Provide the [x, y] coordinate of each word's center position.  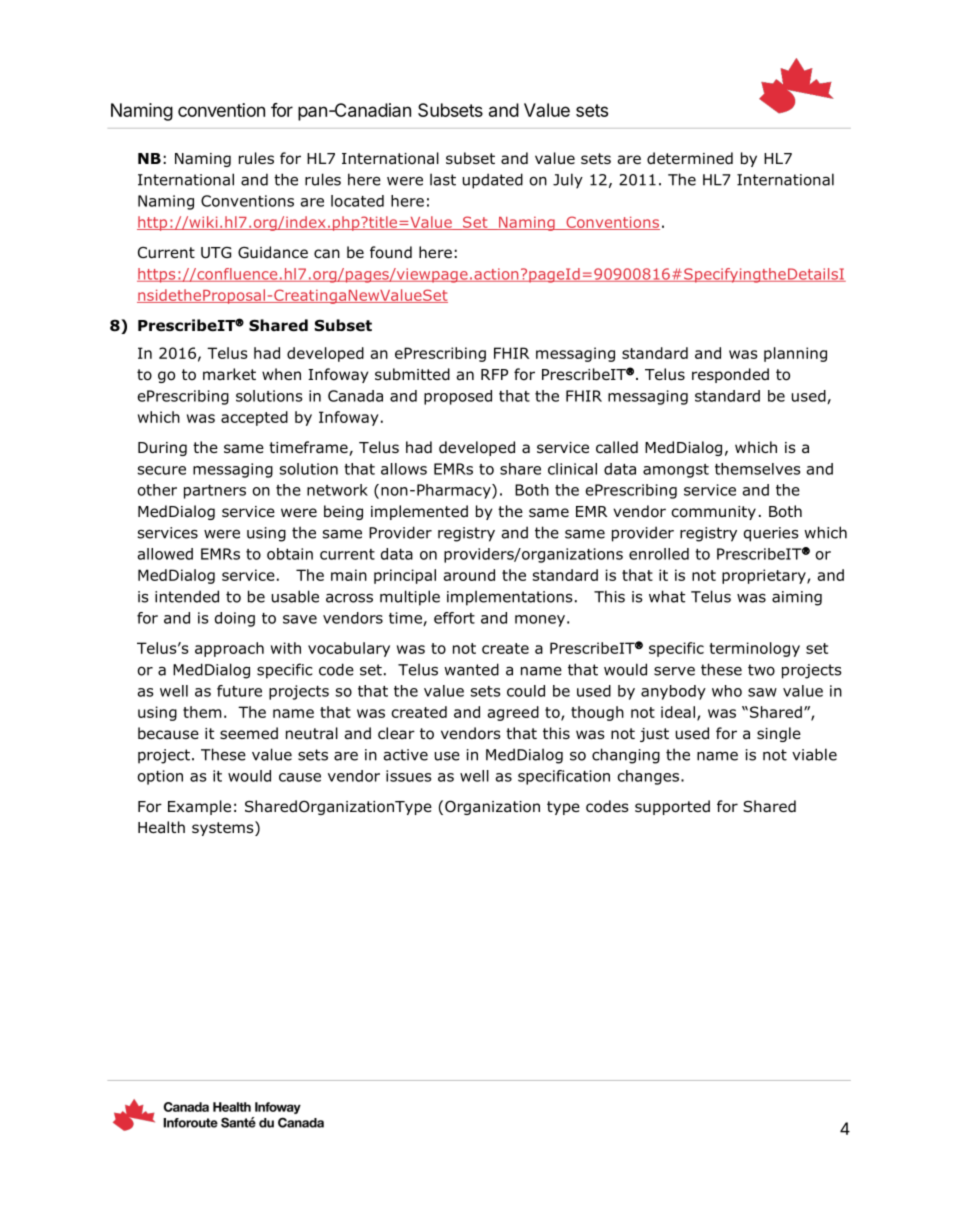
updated [493, 181]
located [357, 201]
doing [235, 619]
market [229, 374]
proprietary [765, 576]
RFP [494, 374]
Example [199, 807]
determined [690, 158]
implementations [510, 598]
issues [408, 776]
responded [730, 375]
